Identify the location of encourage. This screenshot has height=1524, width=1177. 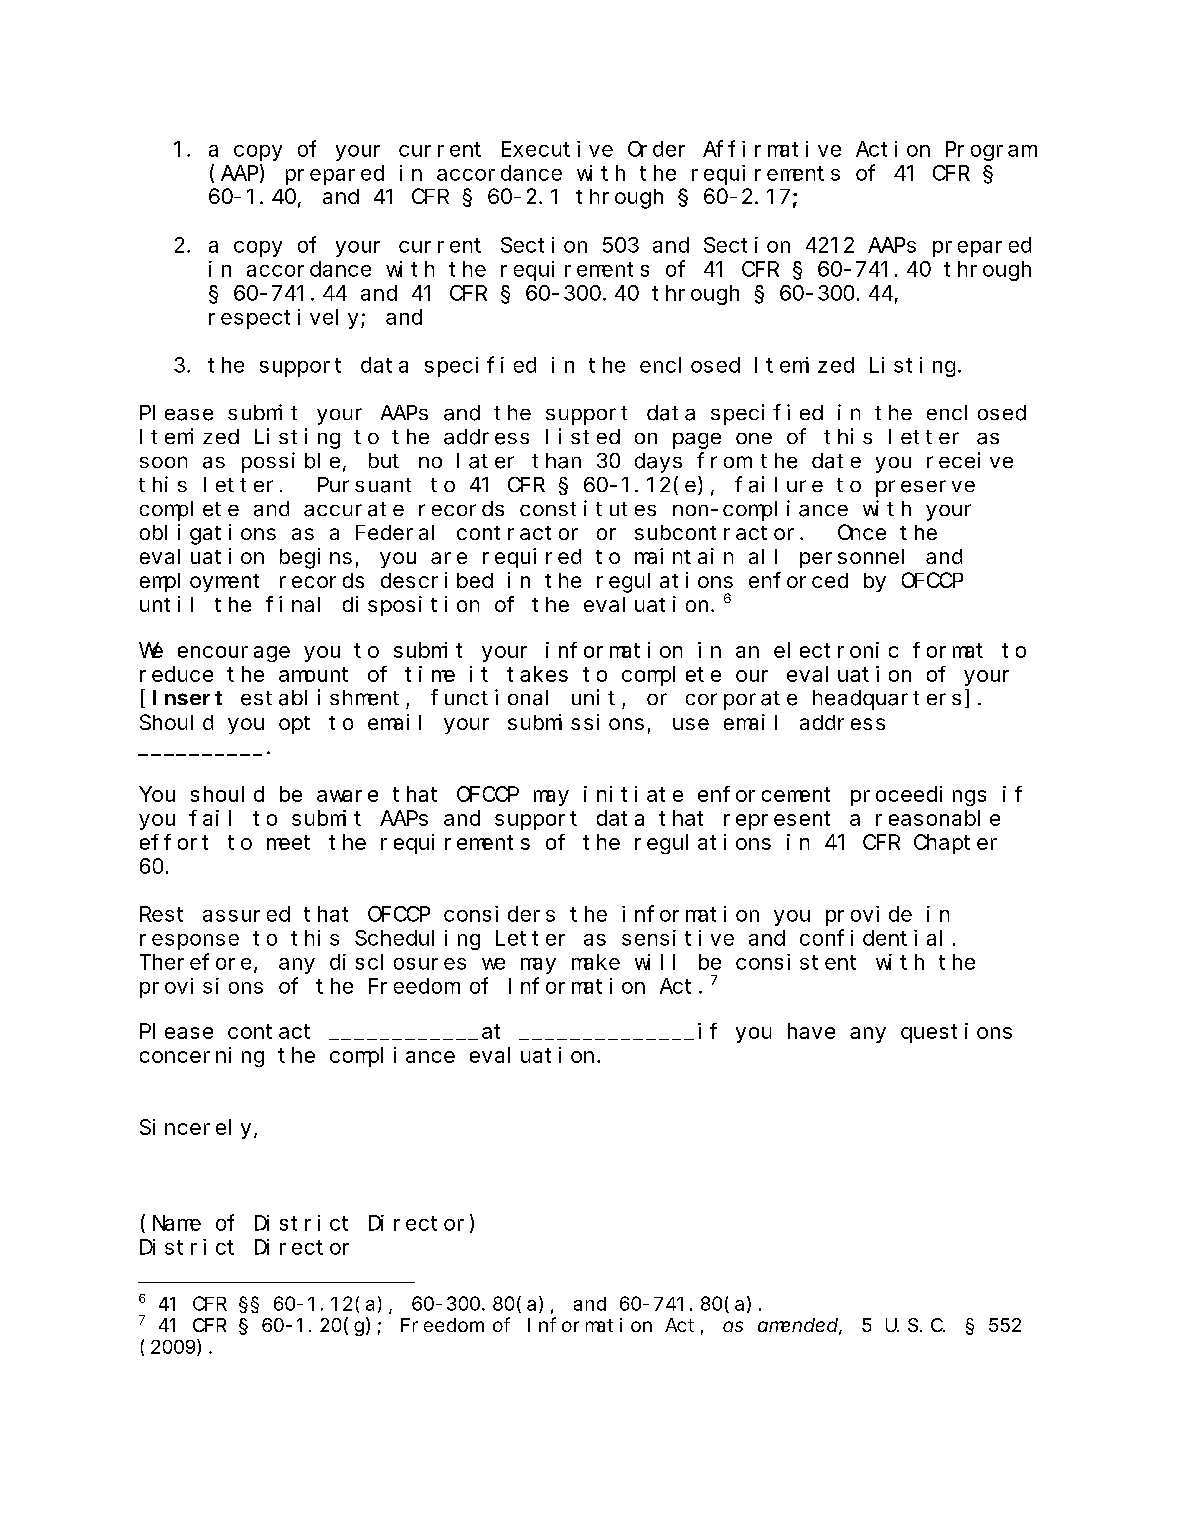
(234, 654).
